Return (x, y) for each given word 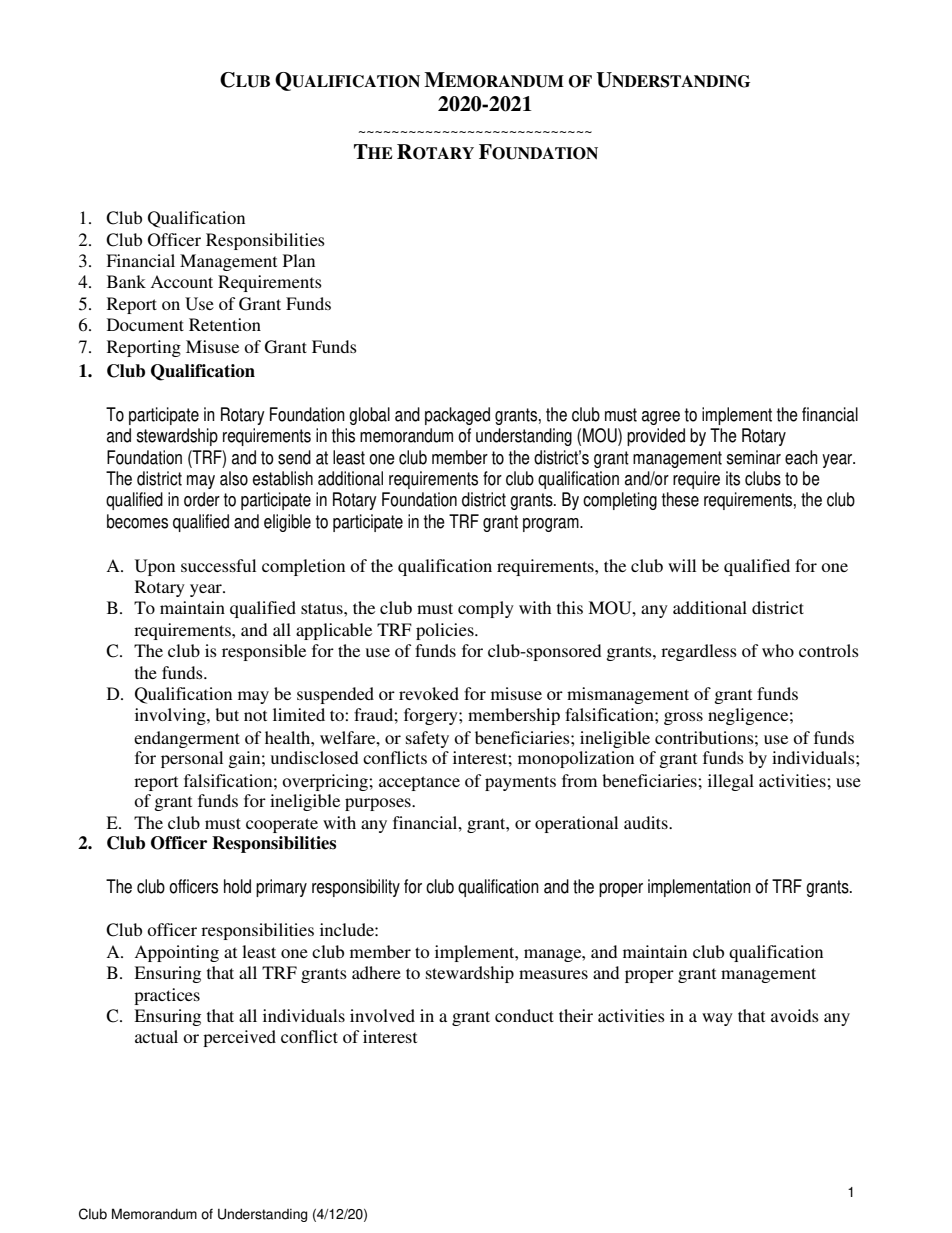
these (680, 499)
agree (661, 418)
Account (181, 281)
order (202, 499)
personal (192, 759)
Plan (299, 260)
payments (520, 783)
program (552, 525)
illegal (731, 782)
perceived (239, 1038)
